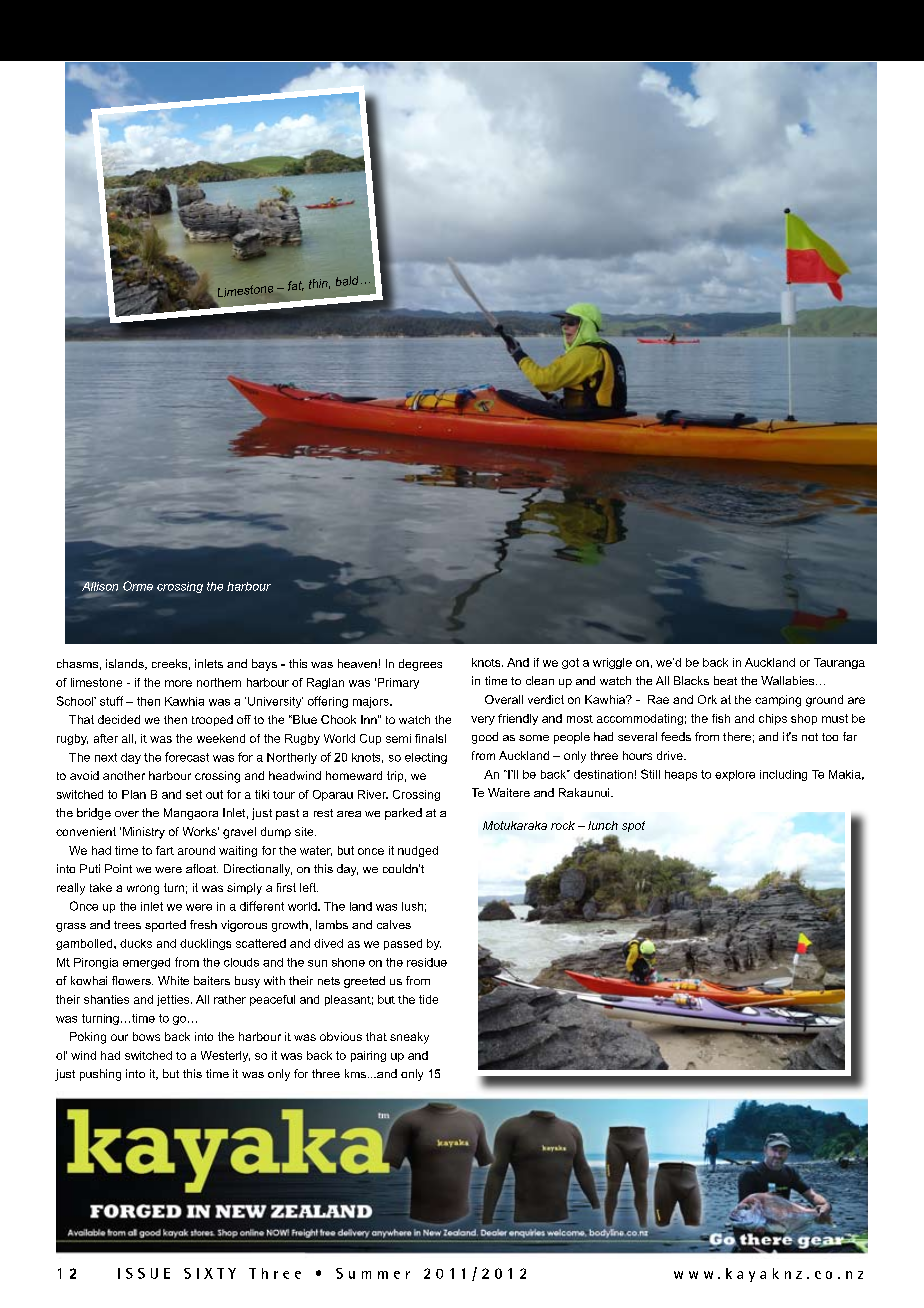  I want to click on sneaky, so click(409, 1038).
